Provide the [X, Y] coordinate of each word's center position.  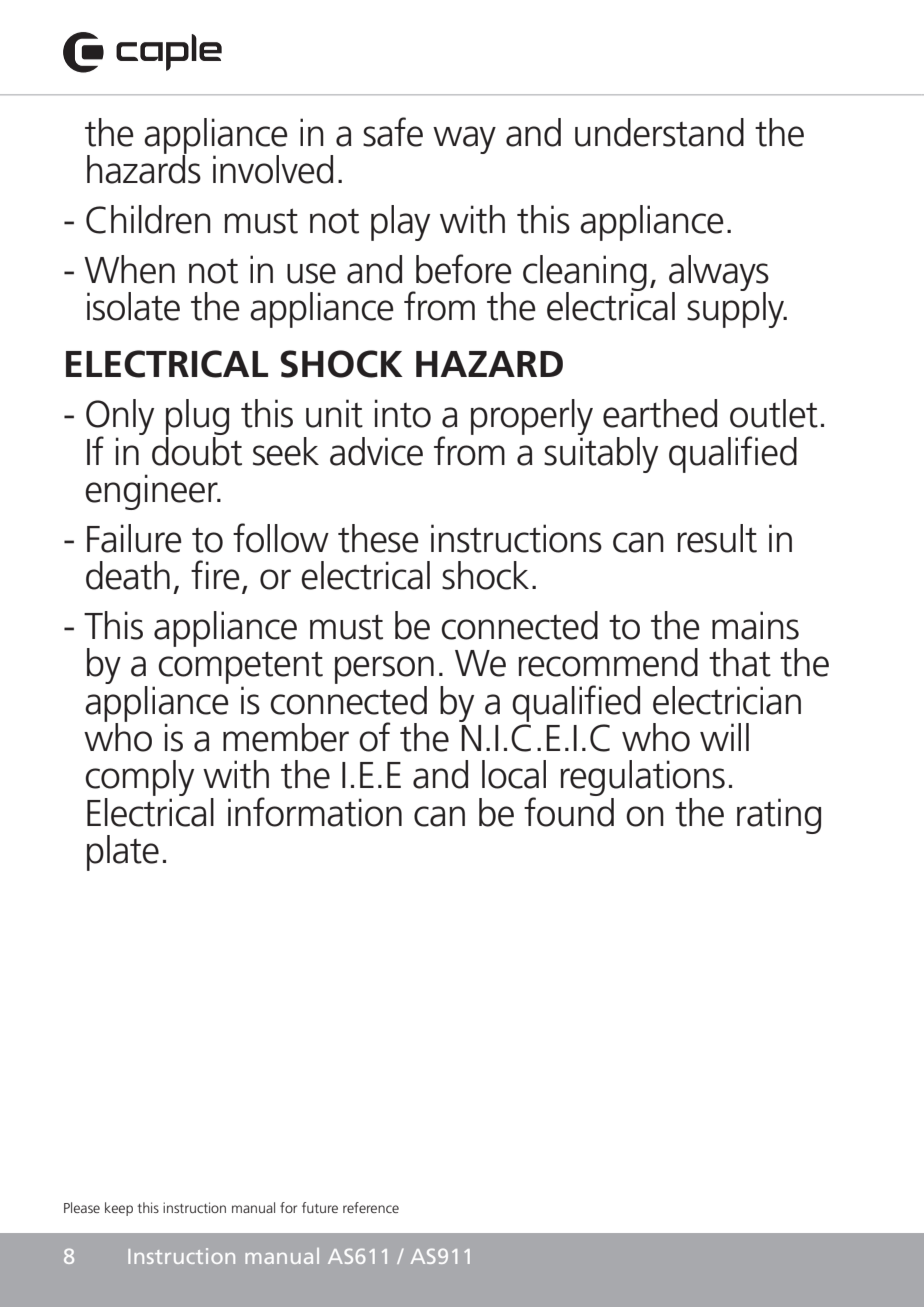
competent [240, 667]
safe [393, 132]
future [320, 1207]
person [384, 670]
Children [148, 219]
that [740, 662]
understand [659, 132]
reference [371, 1207]
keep [119, 1209]
